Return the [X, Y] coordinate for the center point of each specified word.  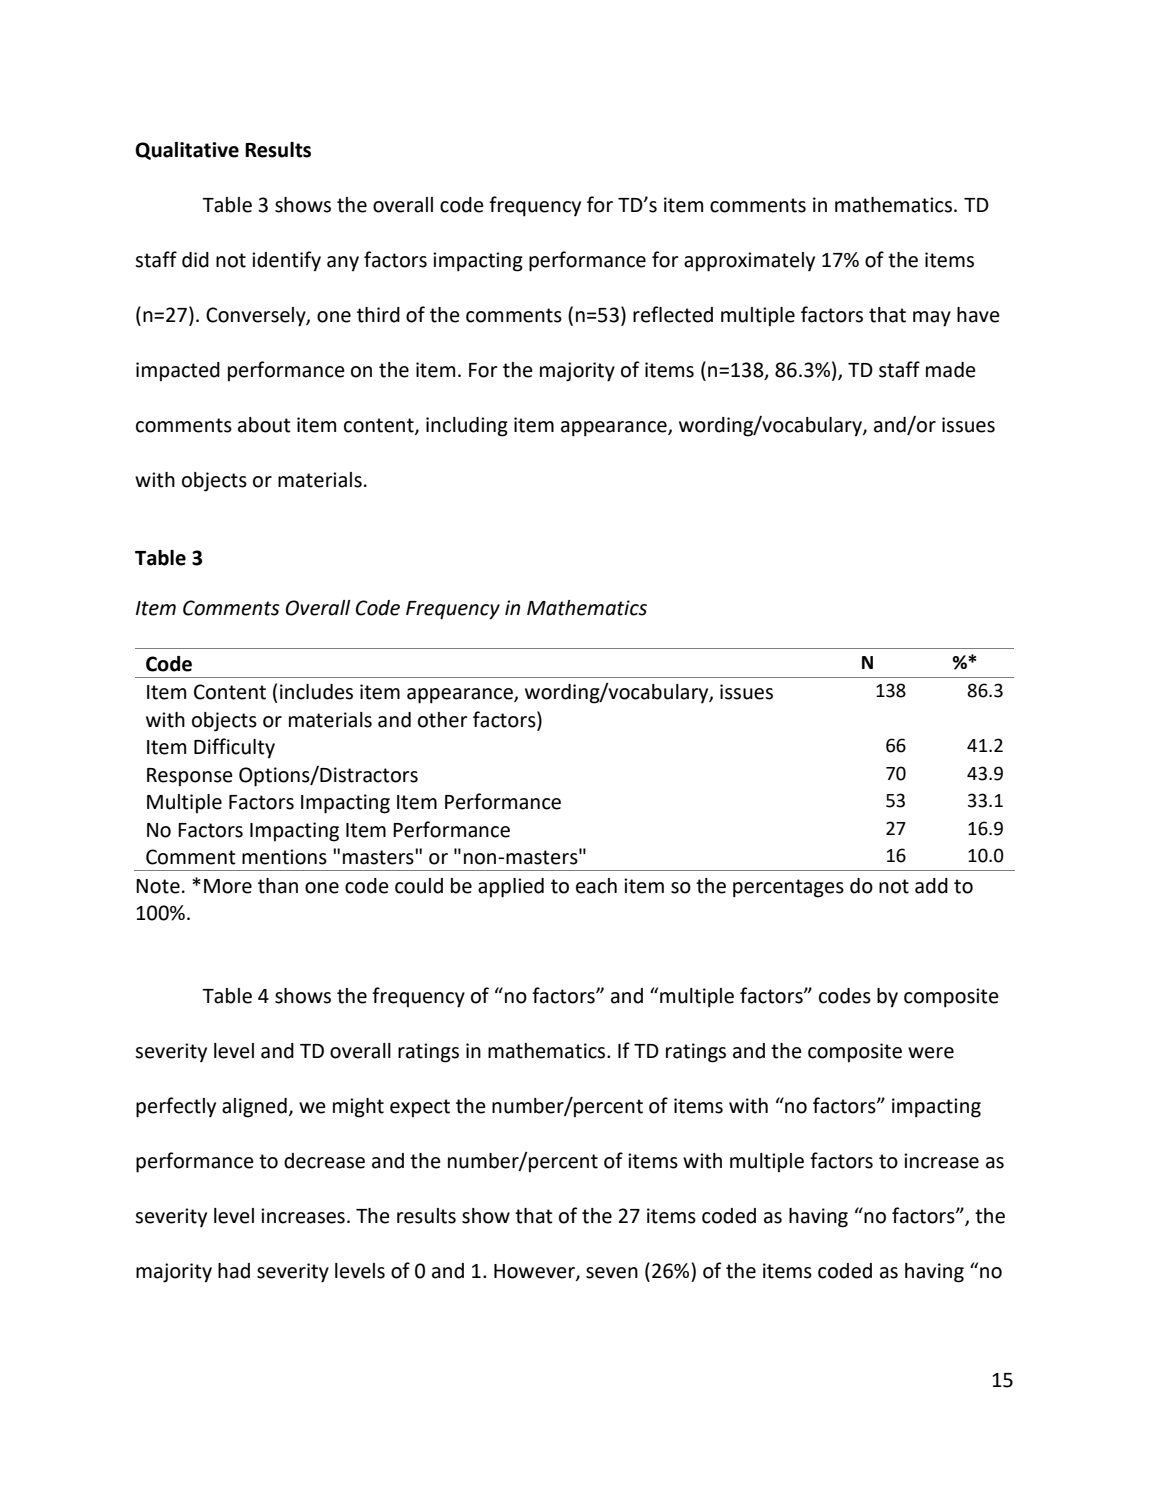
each [596, 886]
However [535, 1272]
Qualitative [187, 151]
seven [612, 1273]
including [467, 427]
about [264, 425]
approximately [749, 262]
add [931, 886]
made [951, 370]
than [278, 886]
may [932, 319]
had [234, 1271]
